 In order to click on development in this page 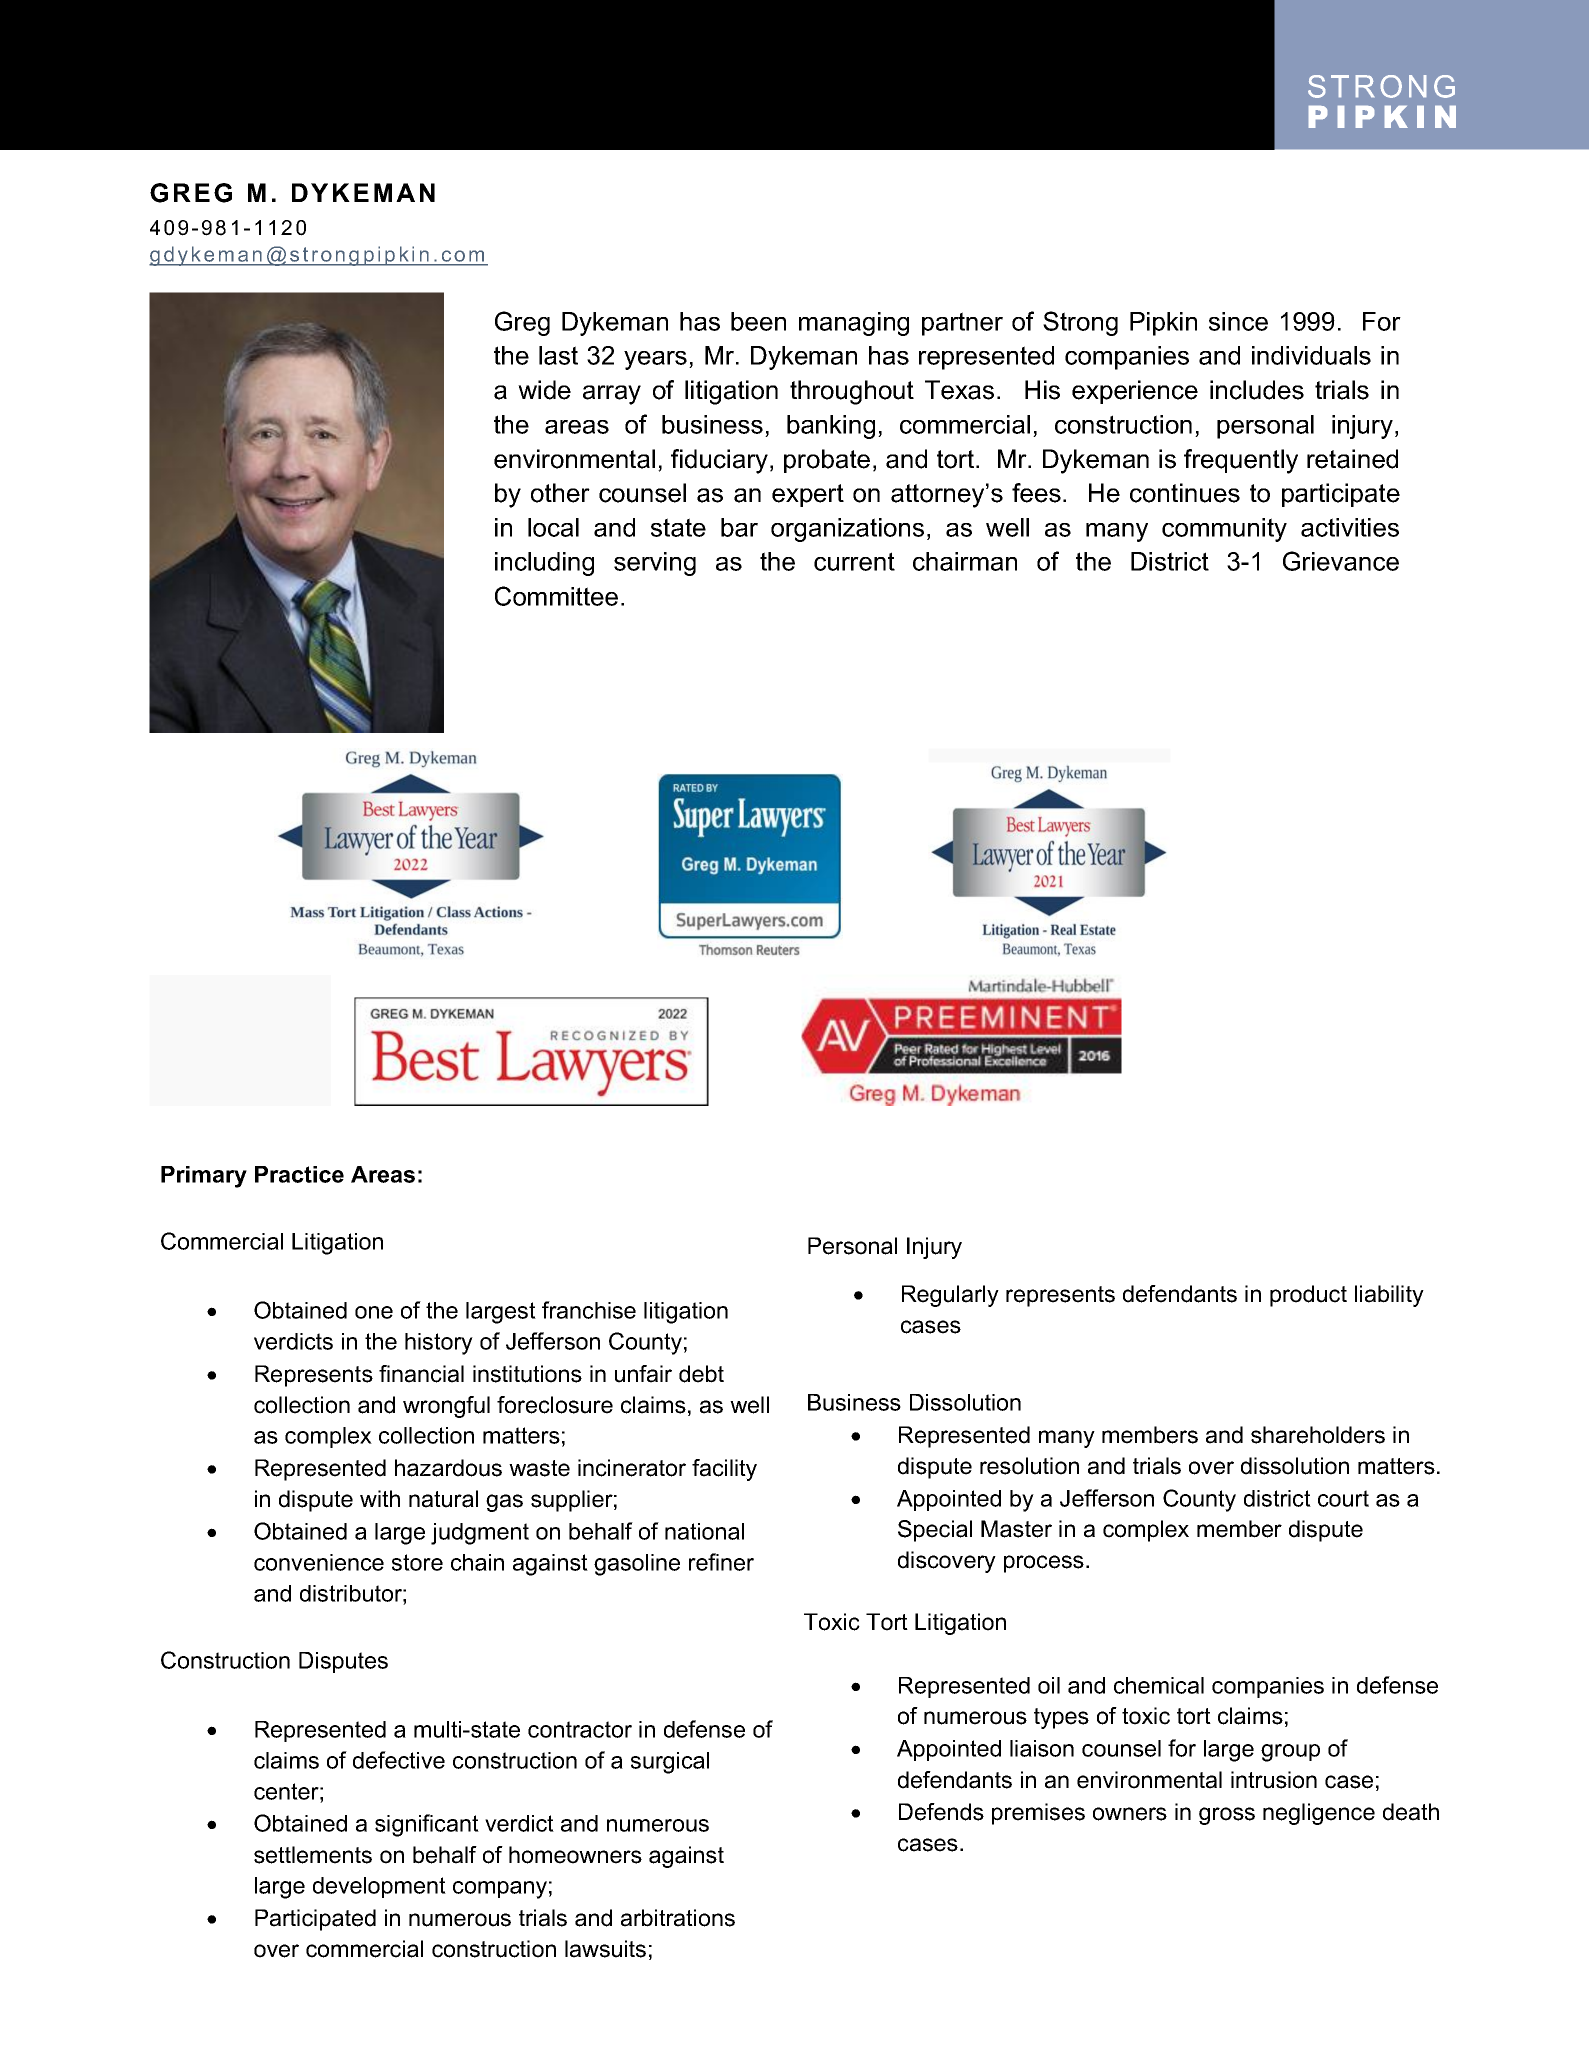, I will do `click(379, 1887)`.
